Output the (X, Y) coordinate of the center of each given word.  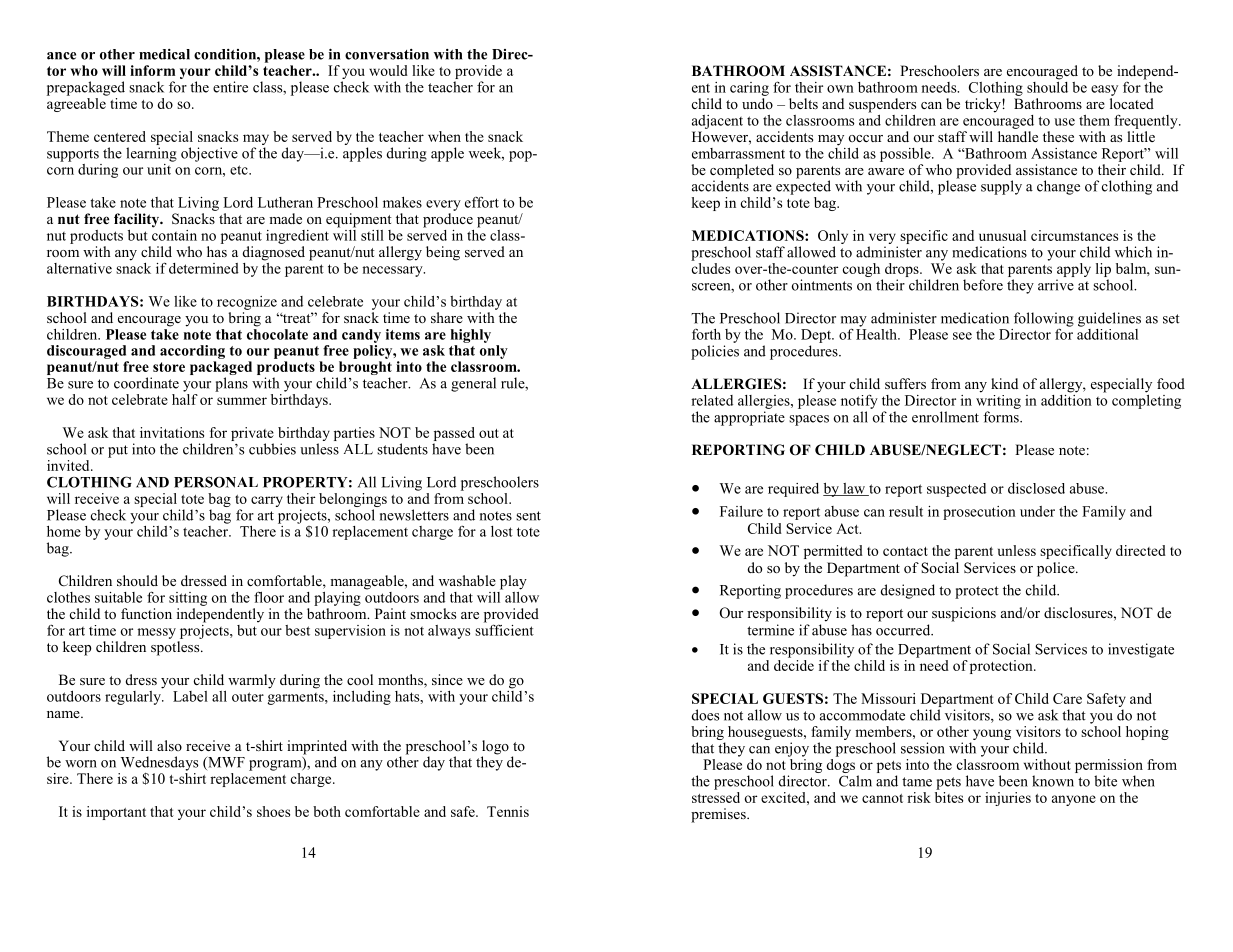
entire (230, 87)
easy (1104, 90)
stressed (716, 796)
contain (174, 234)
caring (749, 89)
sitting (188, 599)
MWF (225, 763)
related (712, 400)
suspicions (964, 614)
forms (1002, 417)
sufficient (504, 629)
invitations (172, 432)
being (443, 253)
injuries (1008, 799)
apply (1074, 270)
